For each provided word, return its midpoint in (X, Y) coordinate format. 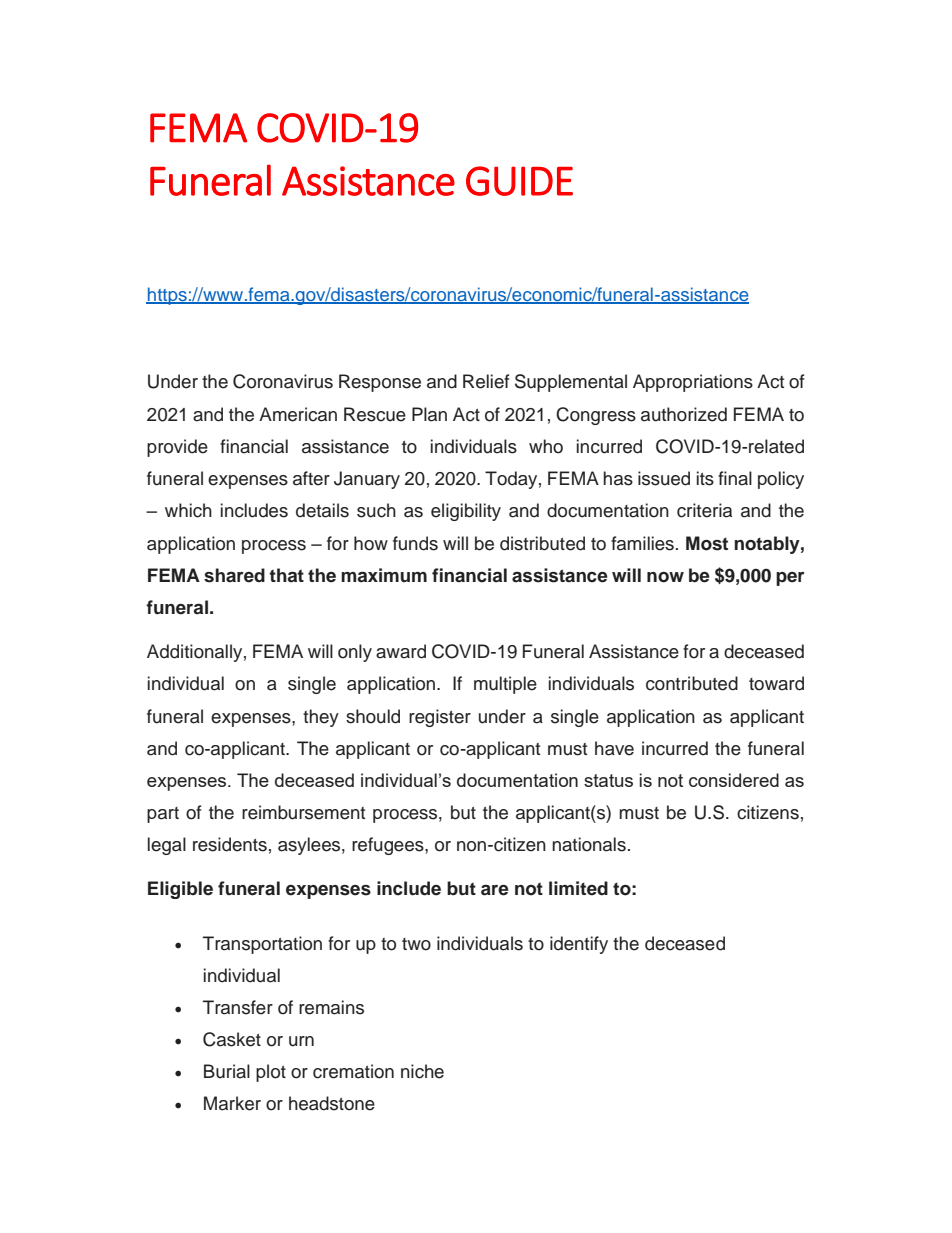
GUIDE (519, 181)
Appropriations (693, 383)
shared (234, 575)
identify (579, 945)
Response (380, 383)
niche (422, 1071)
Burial (227, 1071)
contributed (692, 683)
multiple (505, 685)
